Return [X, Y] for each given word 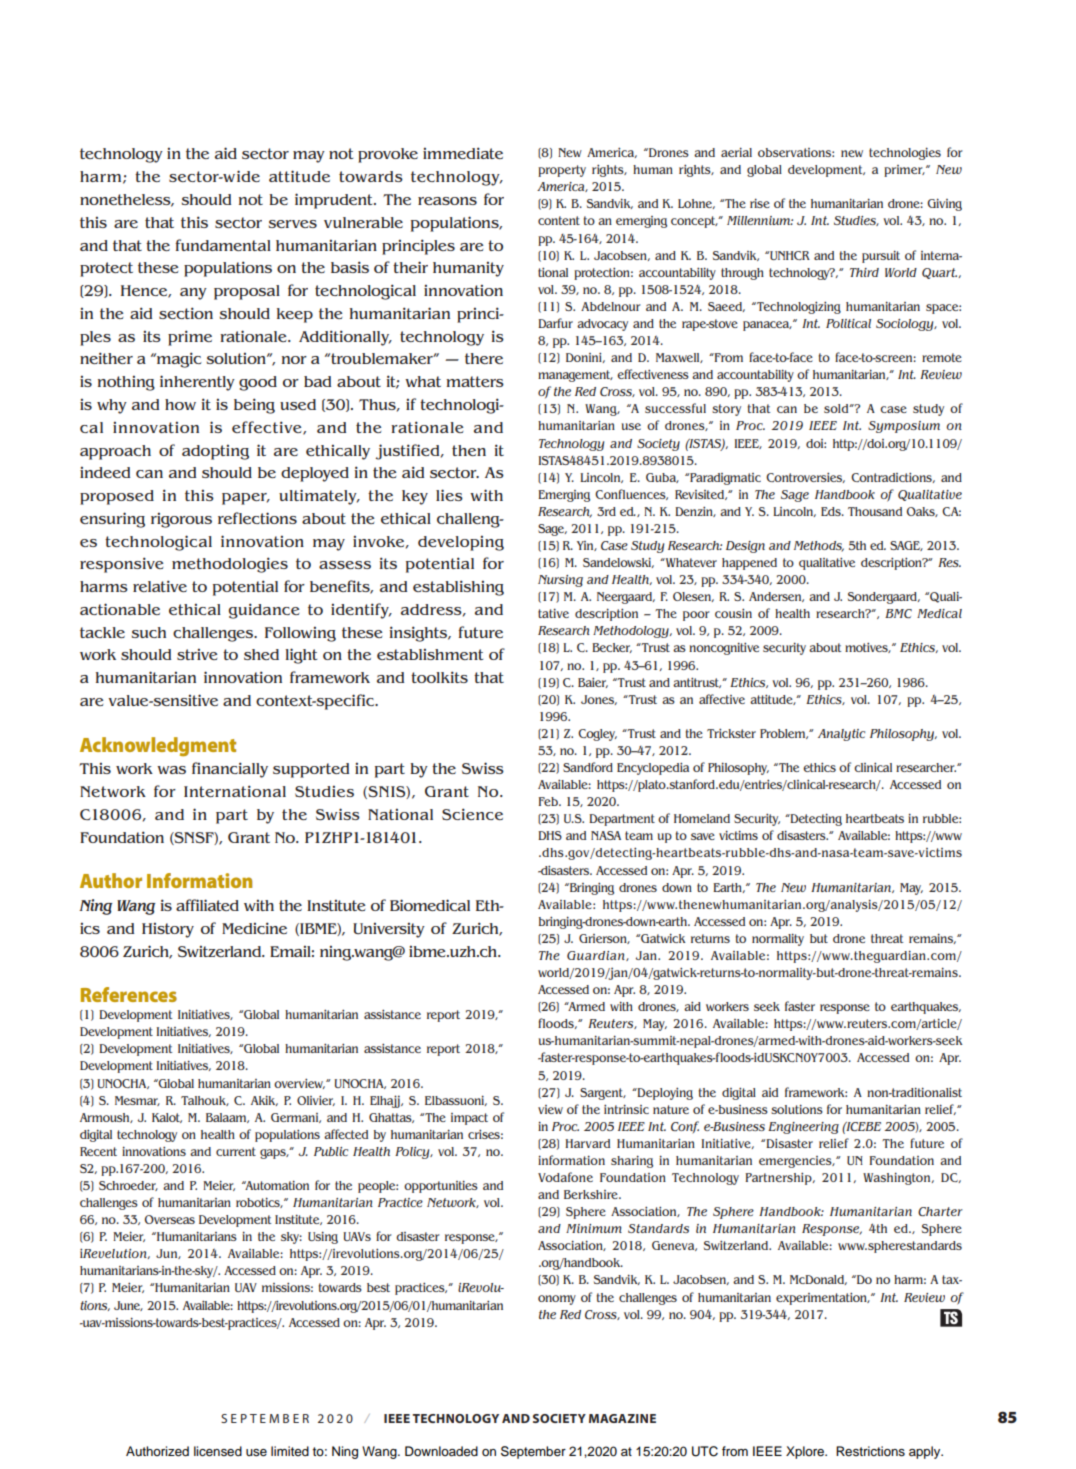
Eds [832, 511]
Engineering [803, 1128]
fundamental [223, 245]
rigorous [181, 520]
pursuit [881, 256]
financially [230, 770]
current [236, 1151]
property [562, 171]
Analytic [841, 735]
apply [926, 1452]
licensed [218, 1451]
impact [469, 1119]
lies [449, 495]
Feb [549, 801]
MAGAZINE [622, 1418]
